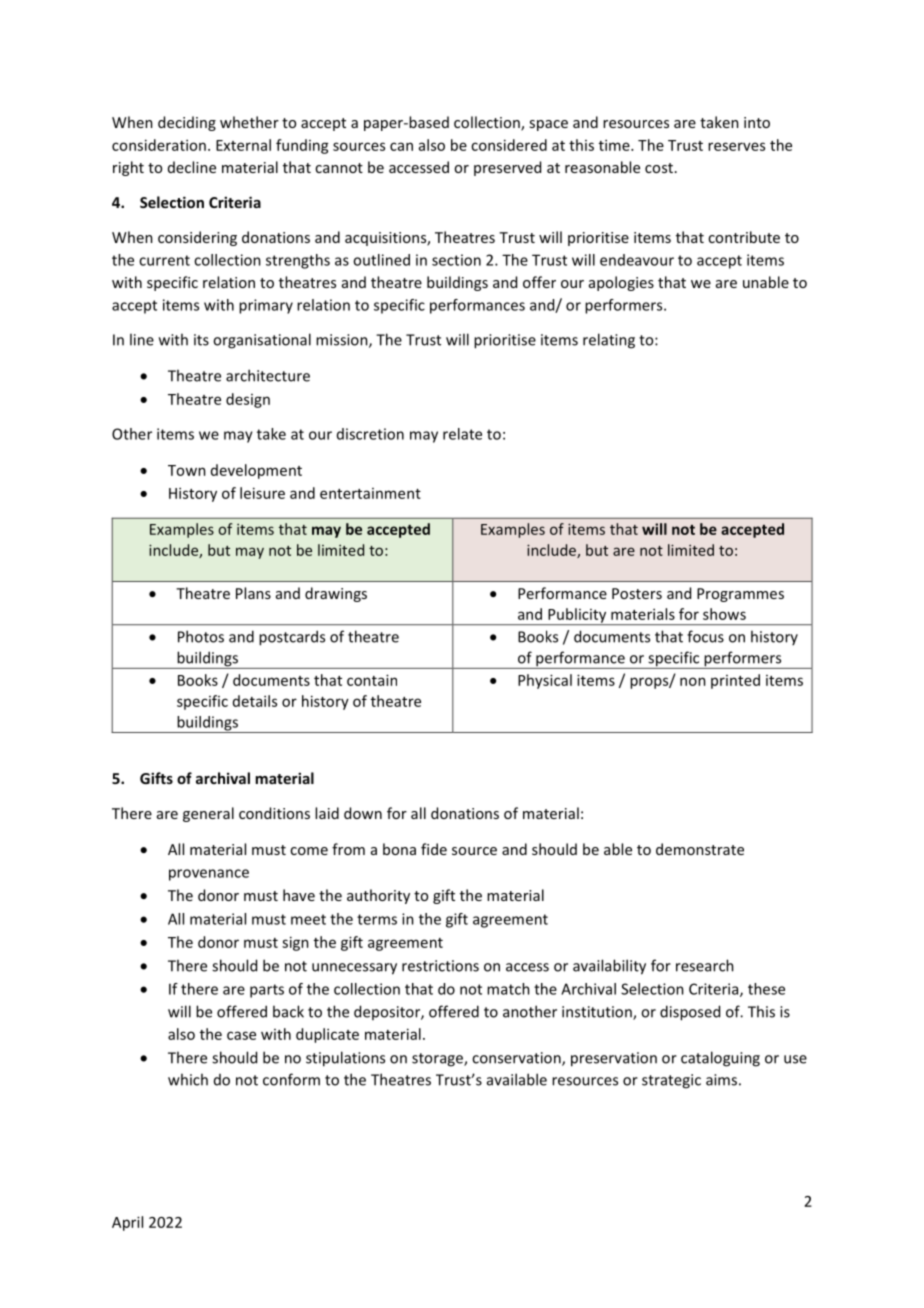  I want to click on External, so click(243, 145).
